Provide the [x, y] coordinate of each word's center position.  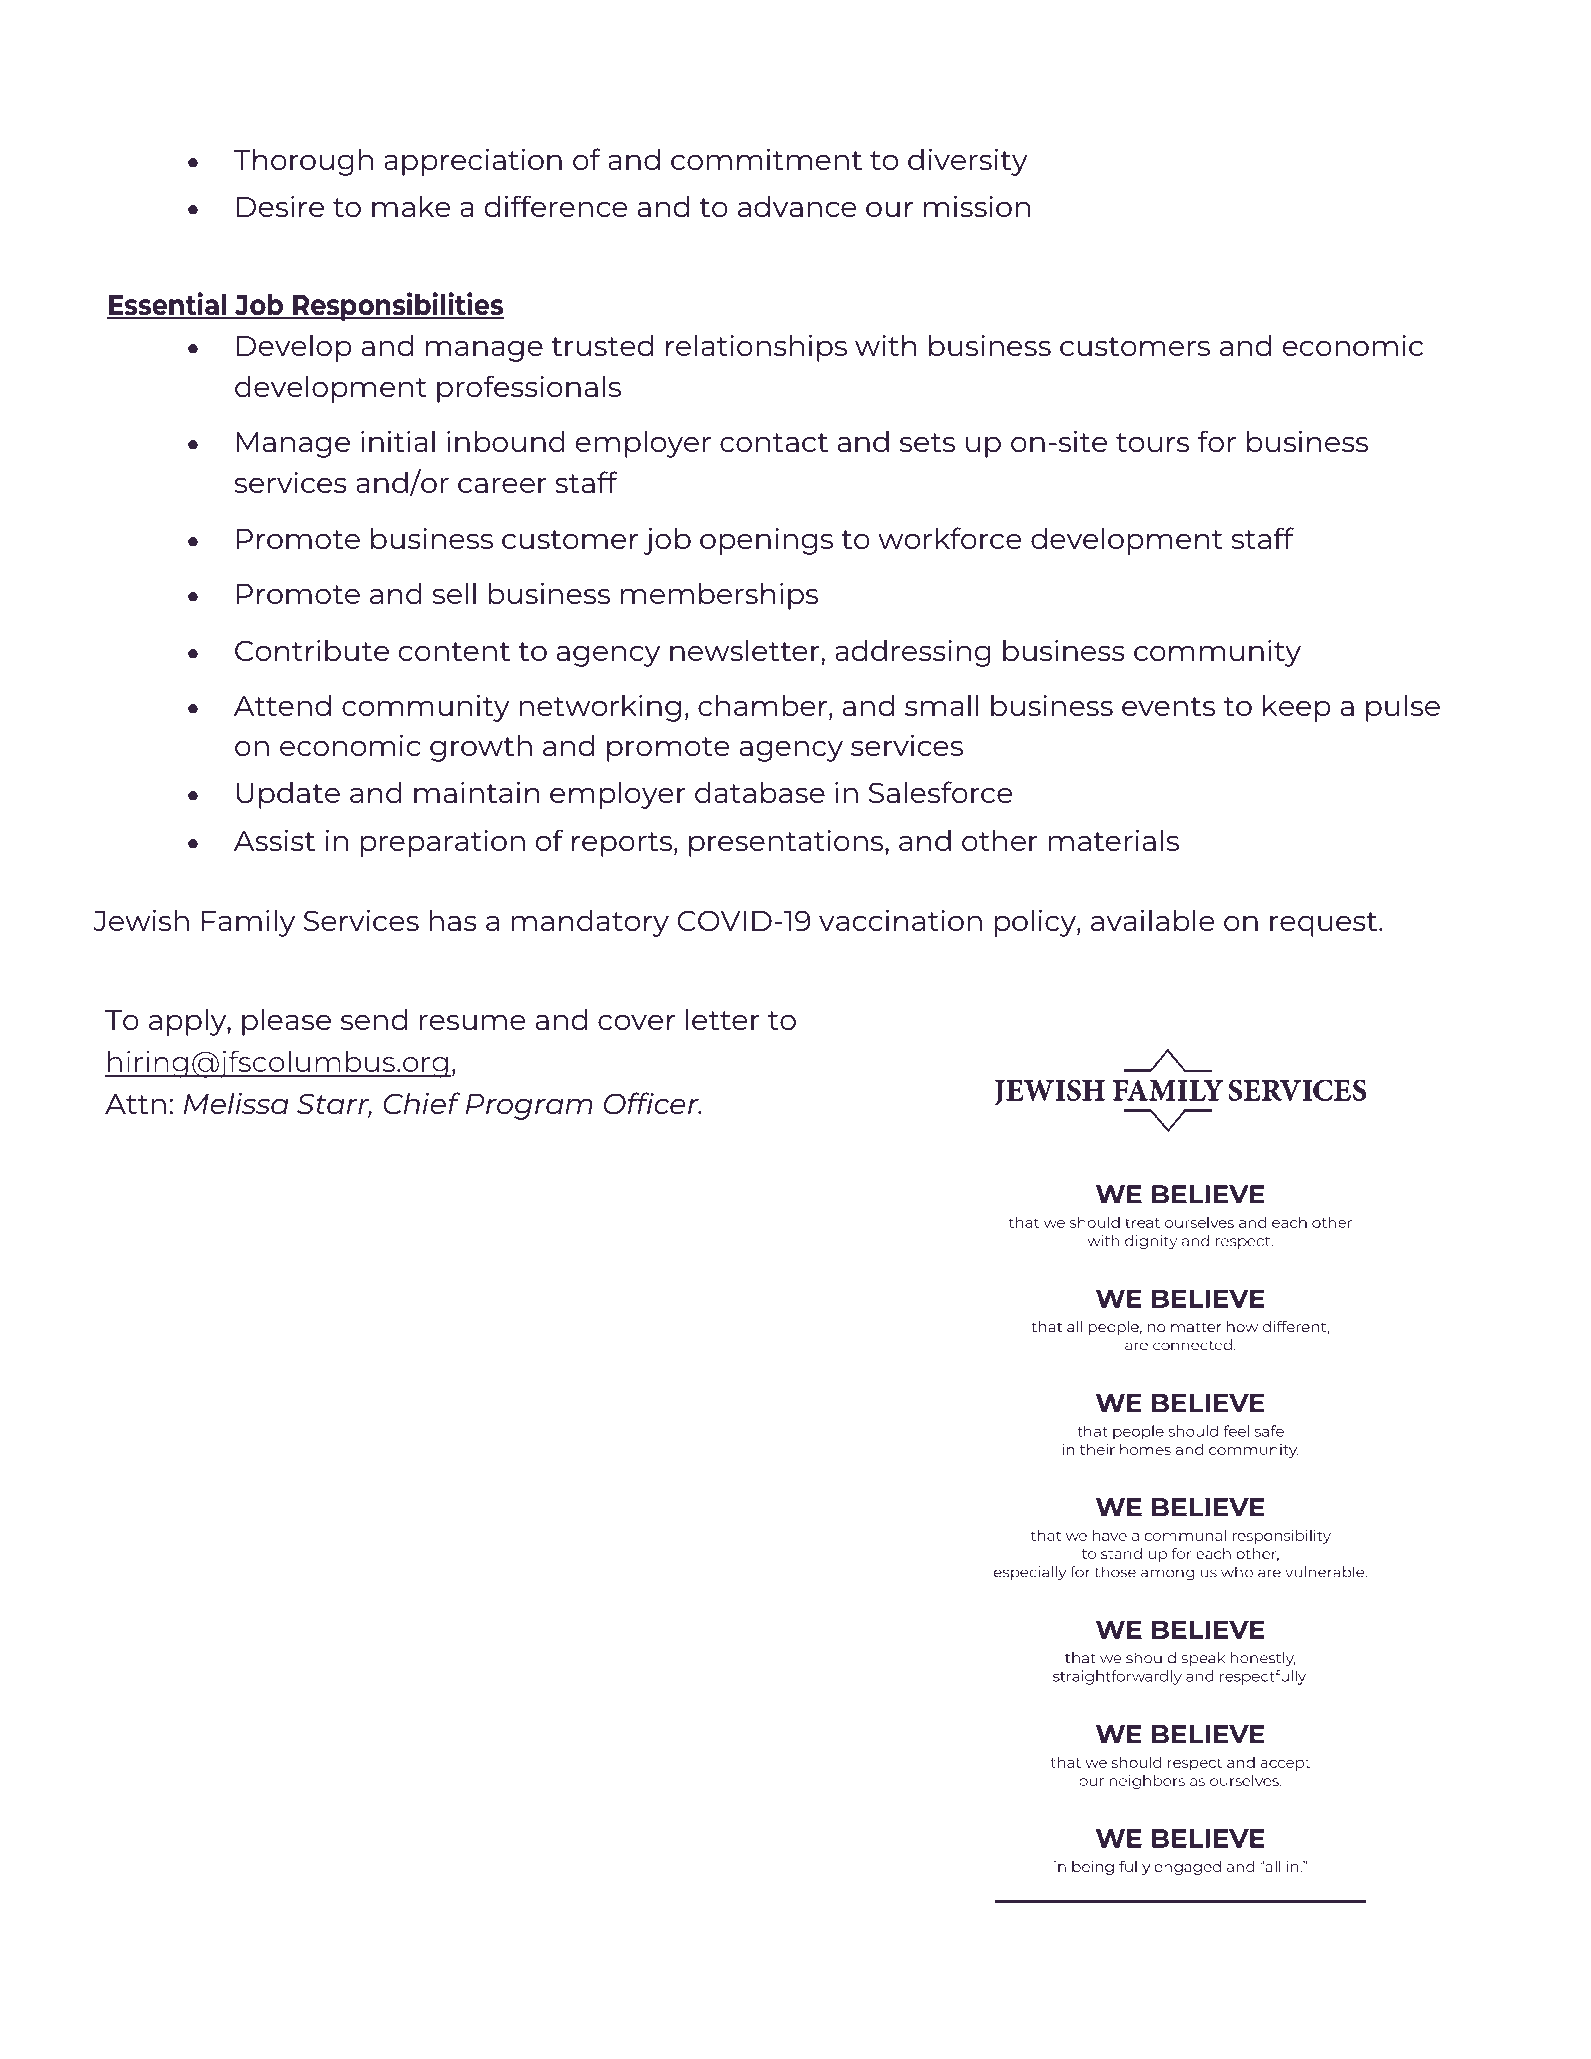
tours [1152, 442]
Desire [280, 206]
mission [977, 206]
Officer [652, 1103]
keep [1297, 708]
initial [398, 441]
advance [797, 206]
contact [774, 442]
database [760, 792]
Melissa [236, 1103]
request [1325, 924]
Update [288, 795]
